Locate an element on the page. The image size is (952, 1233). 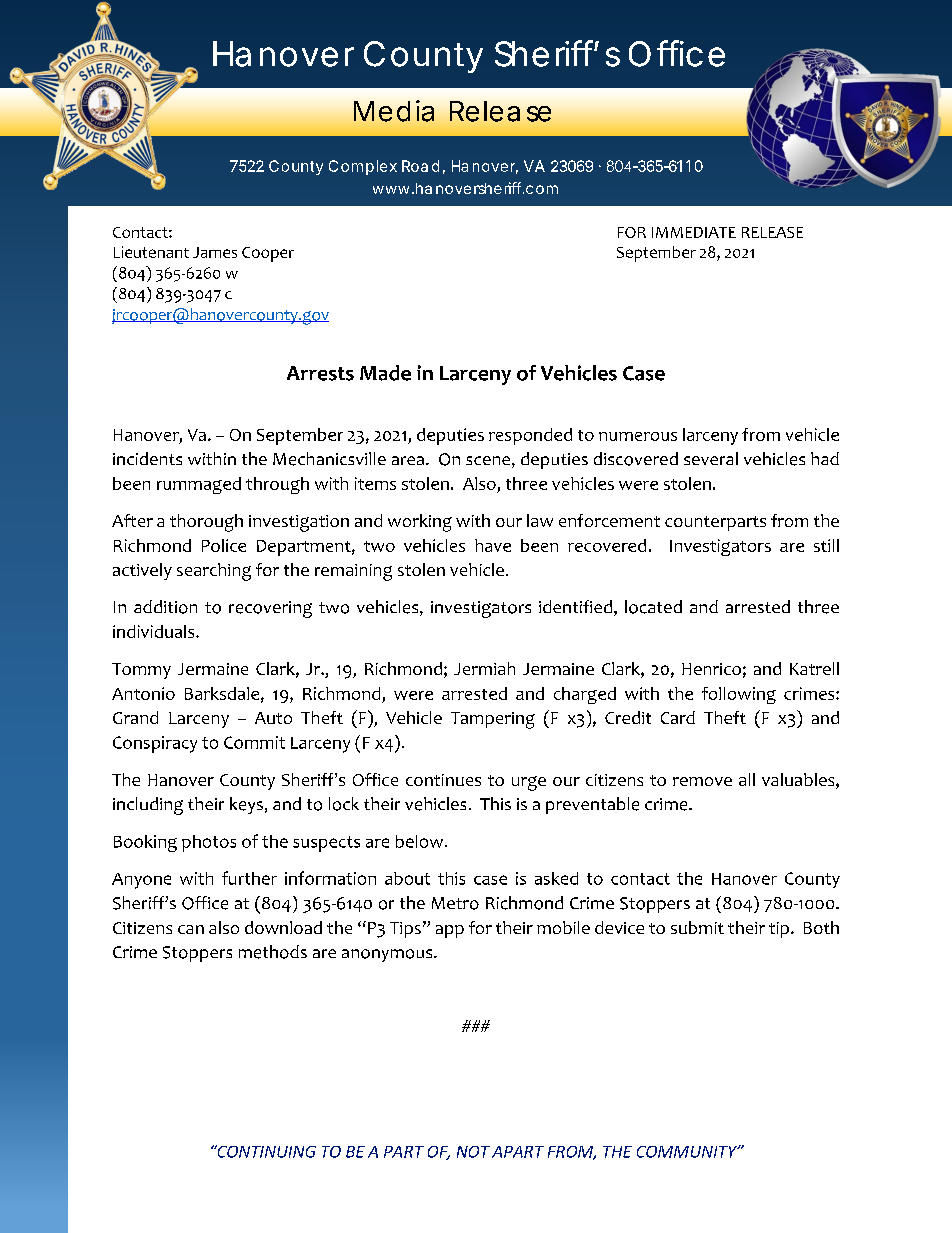
numerous is located at coordinates (638, 436).
